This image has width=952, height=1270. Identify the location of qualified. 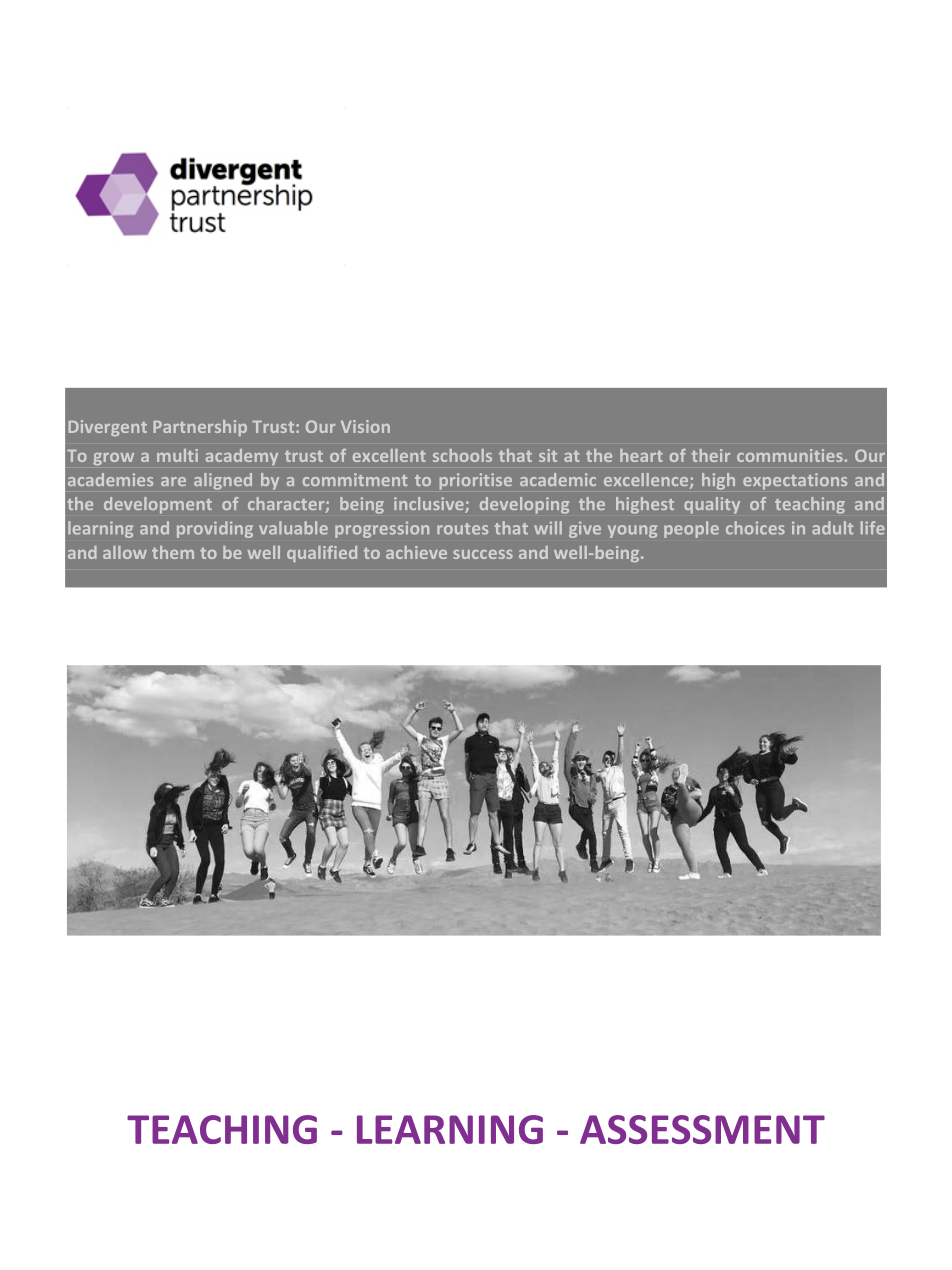
(322, 554).
